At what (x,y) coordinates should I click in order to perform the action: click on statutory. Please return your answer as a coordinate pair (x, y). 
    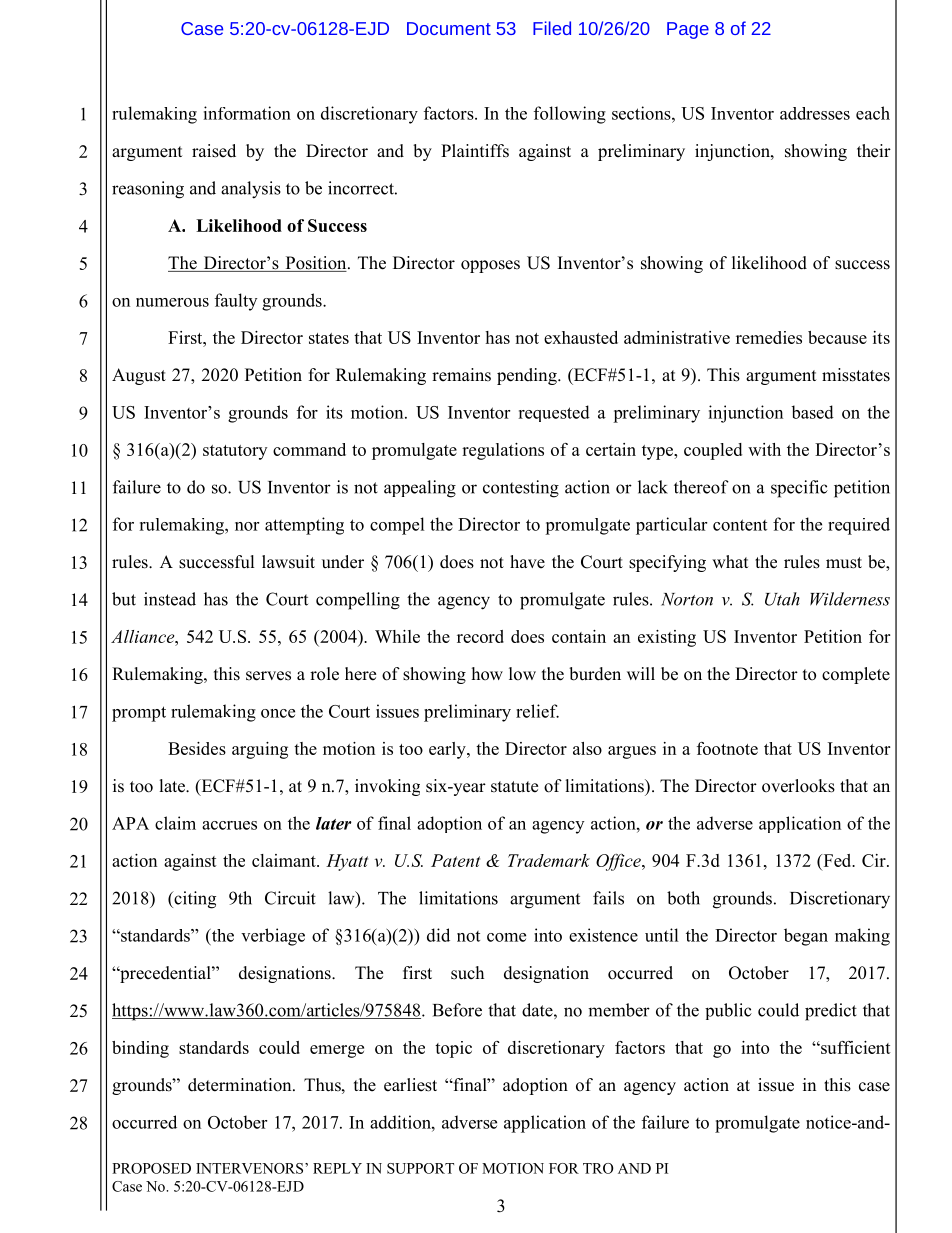
    Looking at the image, I should click on (235, 452).
